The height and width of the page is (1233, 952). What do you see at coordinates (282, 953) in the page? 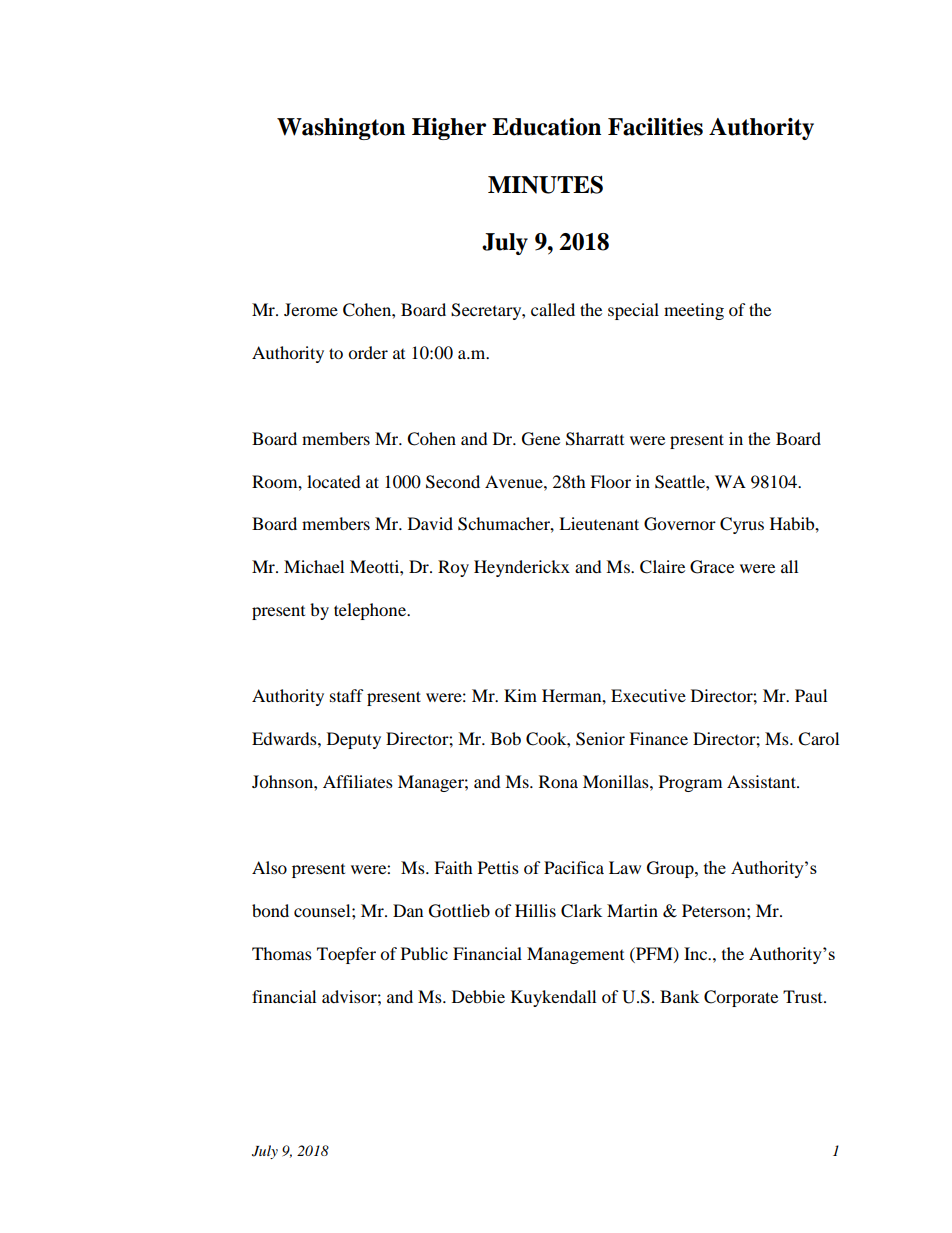
I see `Thomas` at bounding box center [282, 953].
